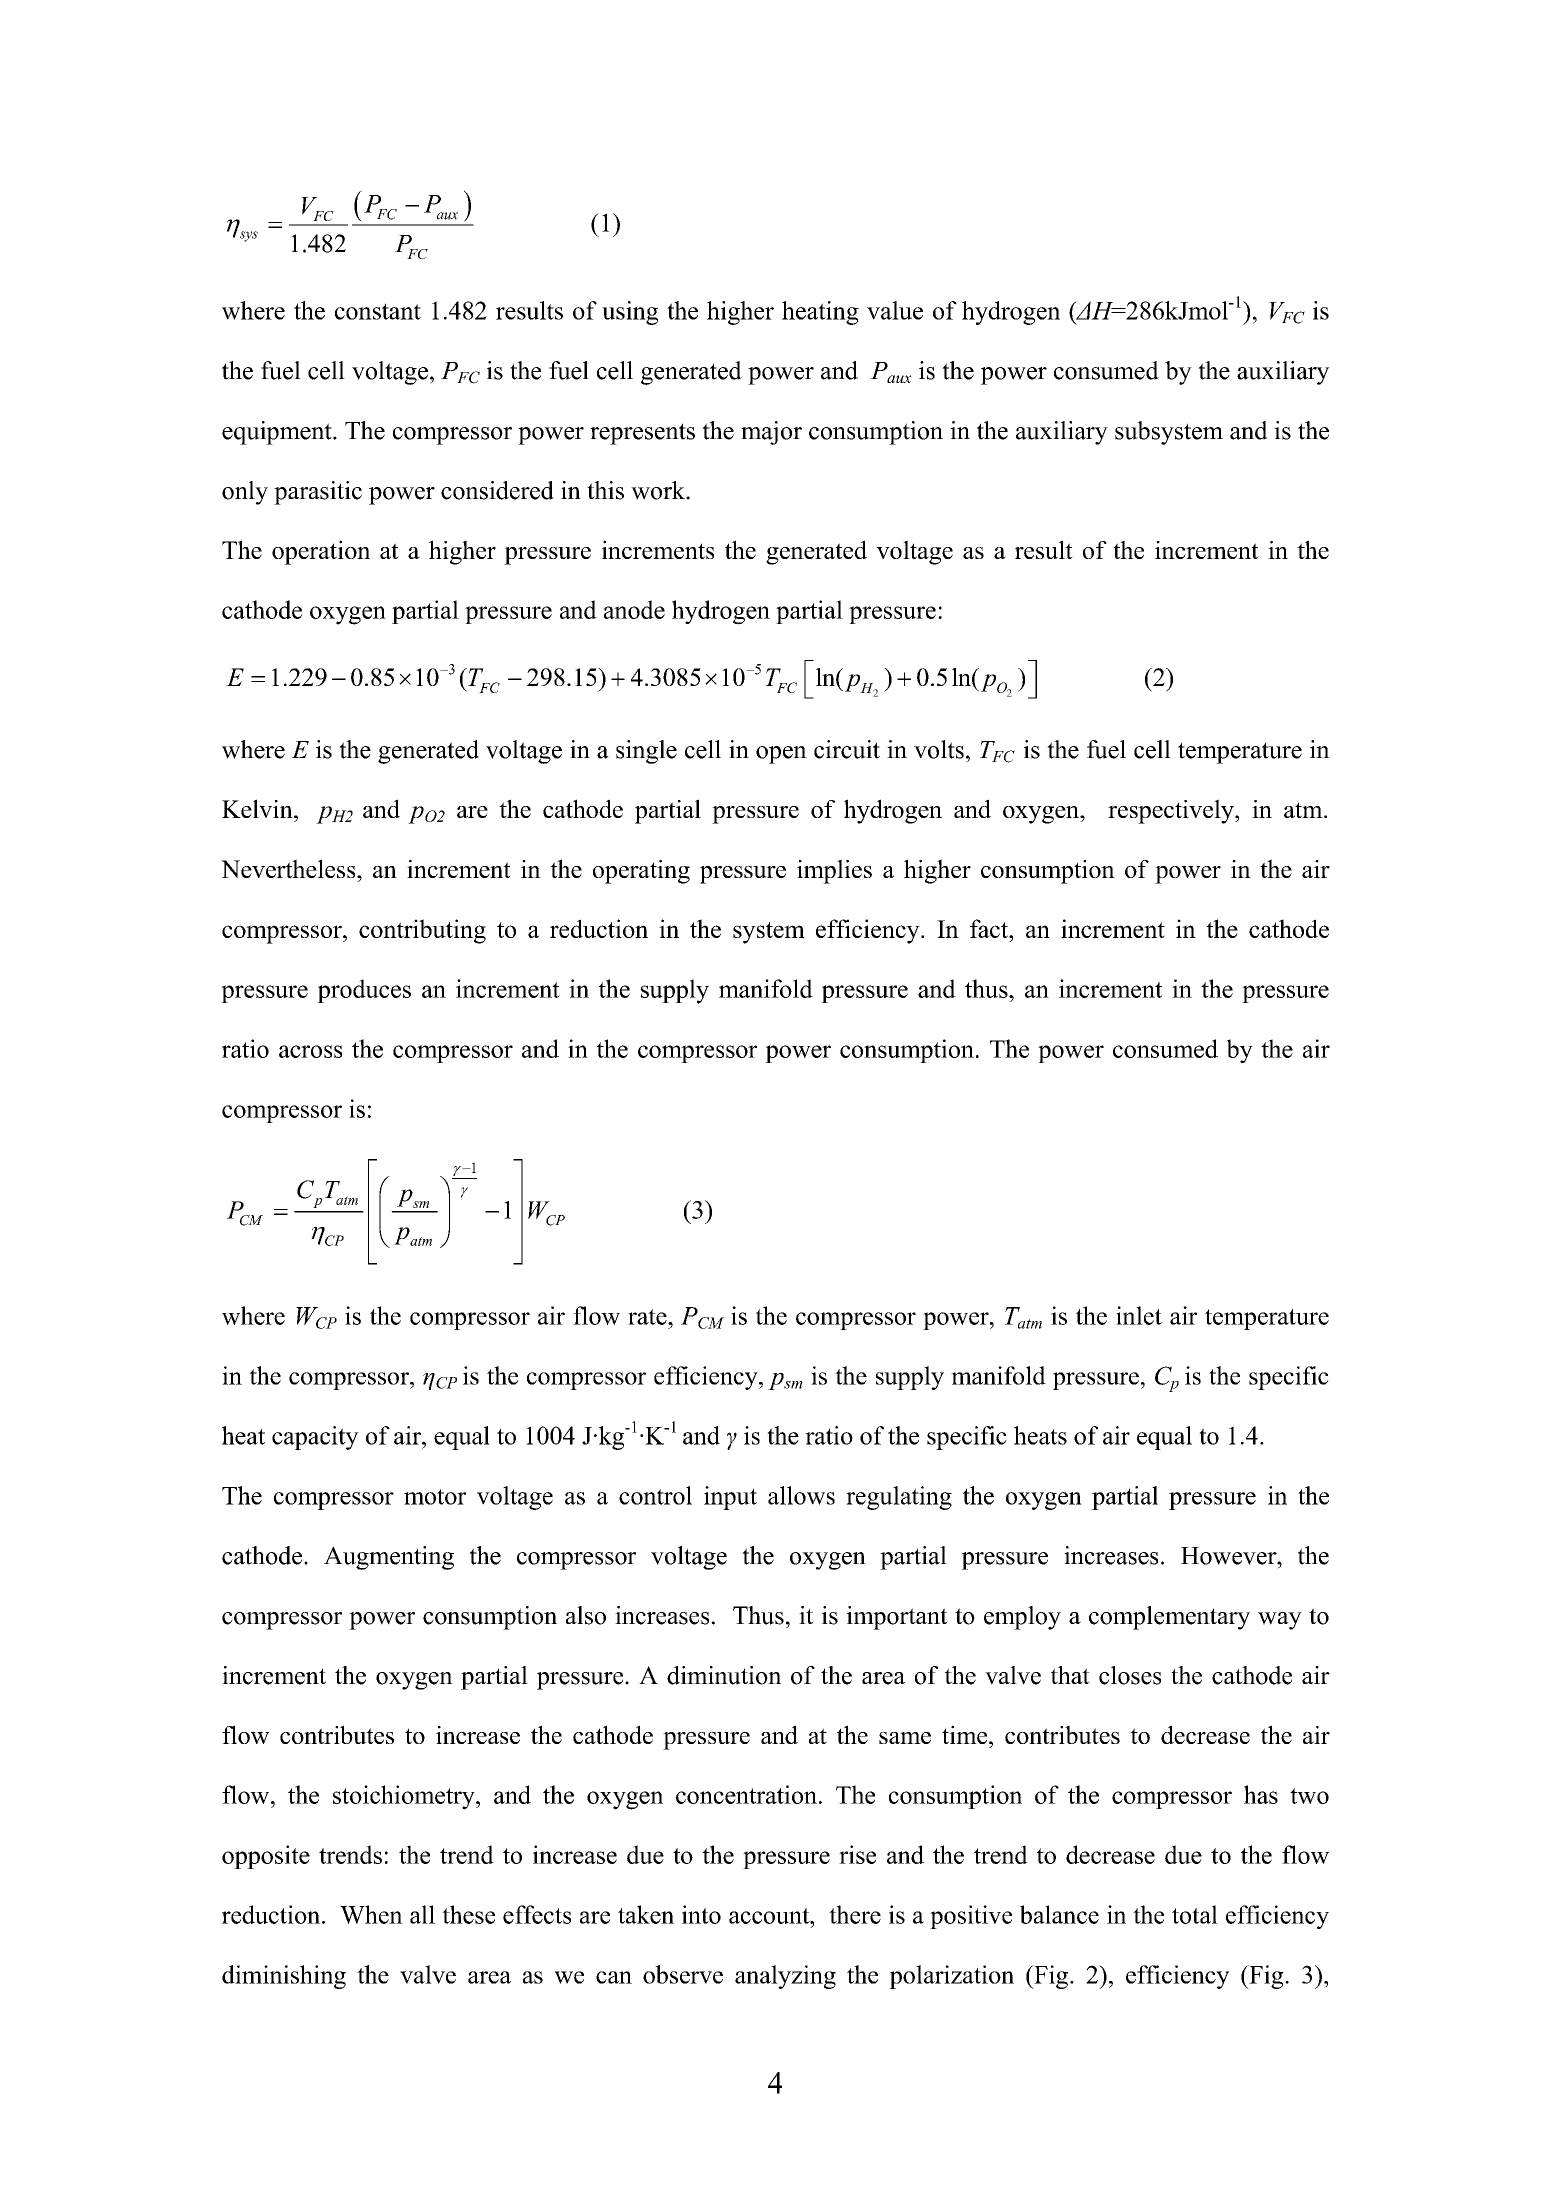  What do you see at coordinates (895, 310) in the screenshot?
I see `value` at bounding box center [895, 310].
